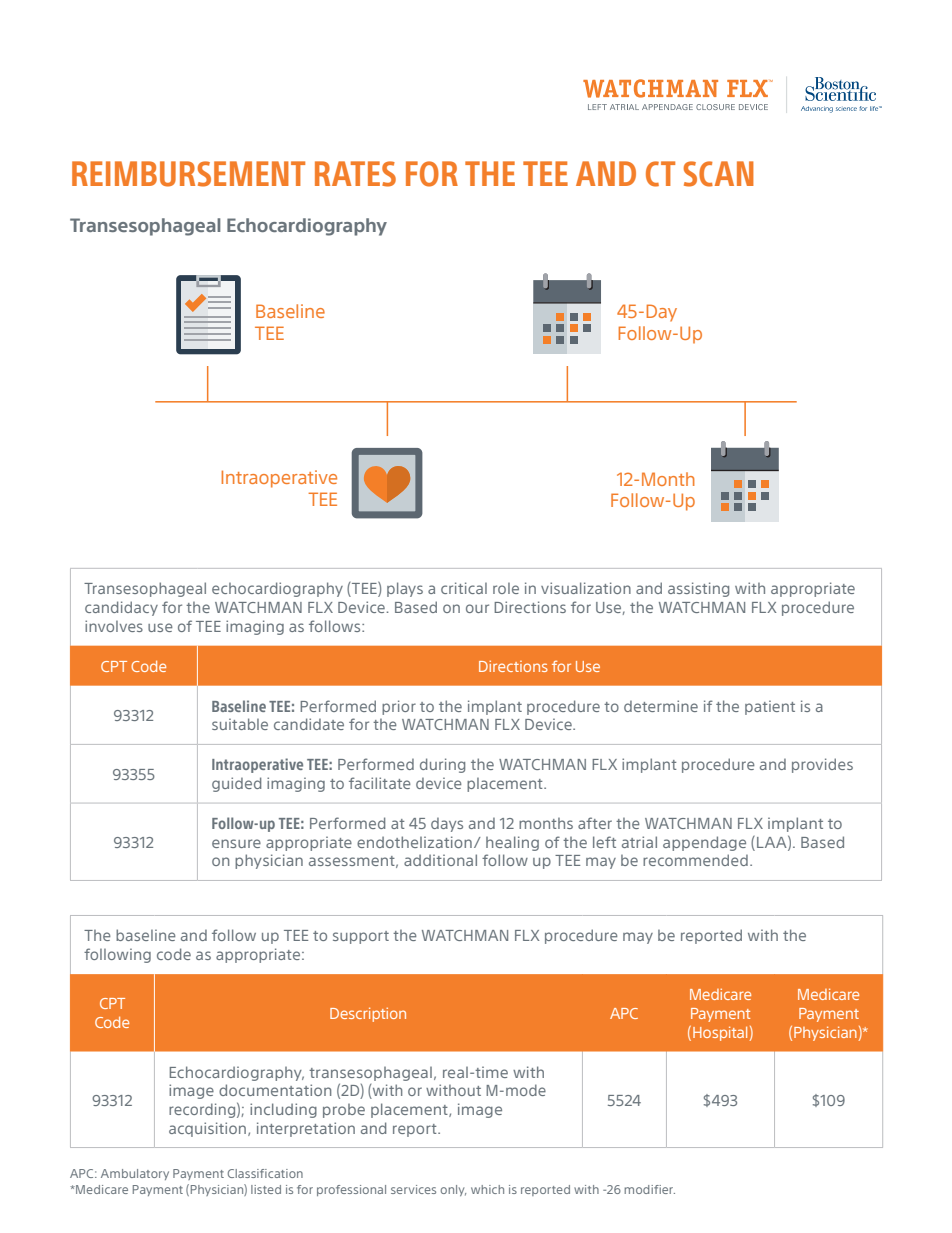 This screenshot has width=952, height=1233. I want to click on days, so click(447, 825).
